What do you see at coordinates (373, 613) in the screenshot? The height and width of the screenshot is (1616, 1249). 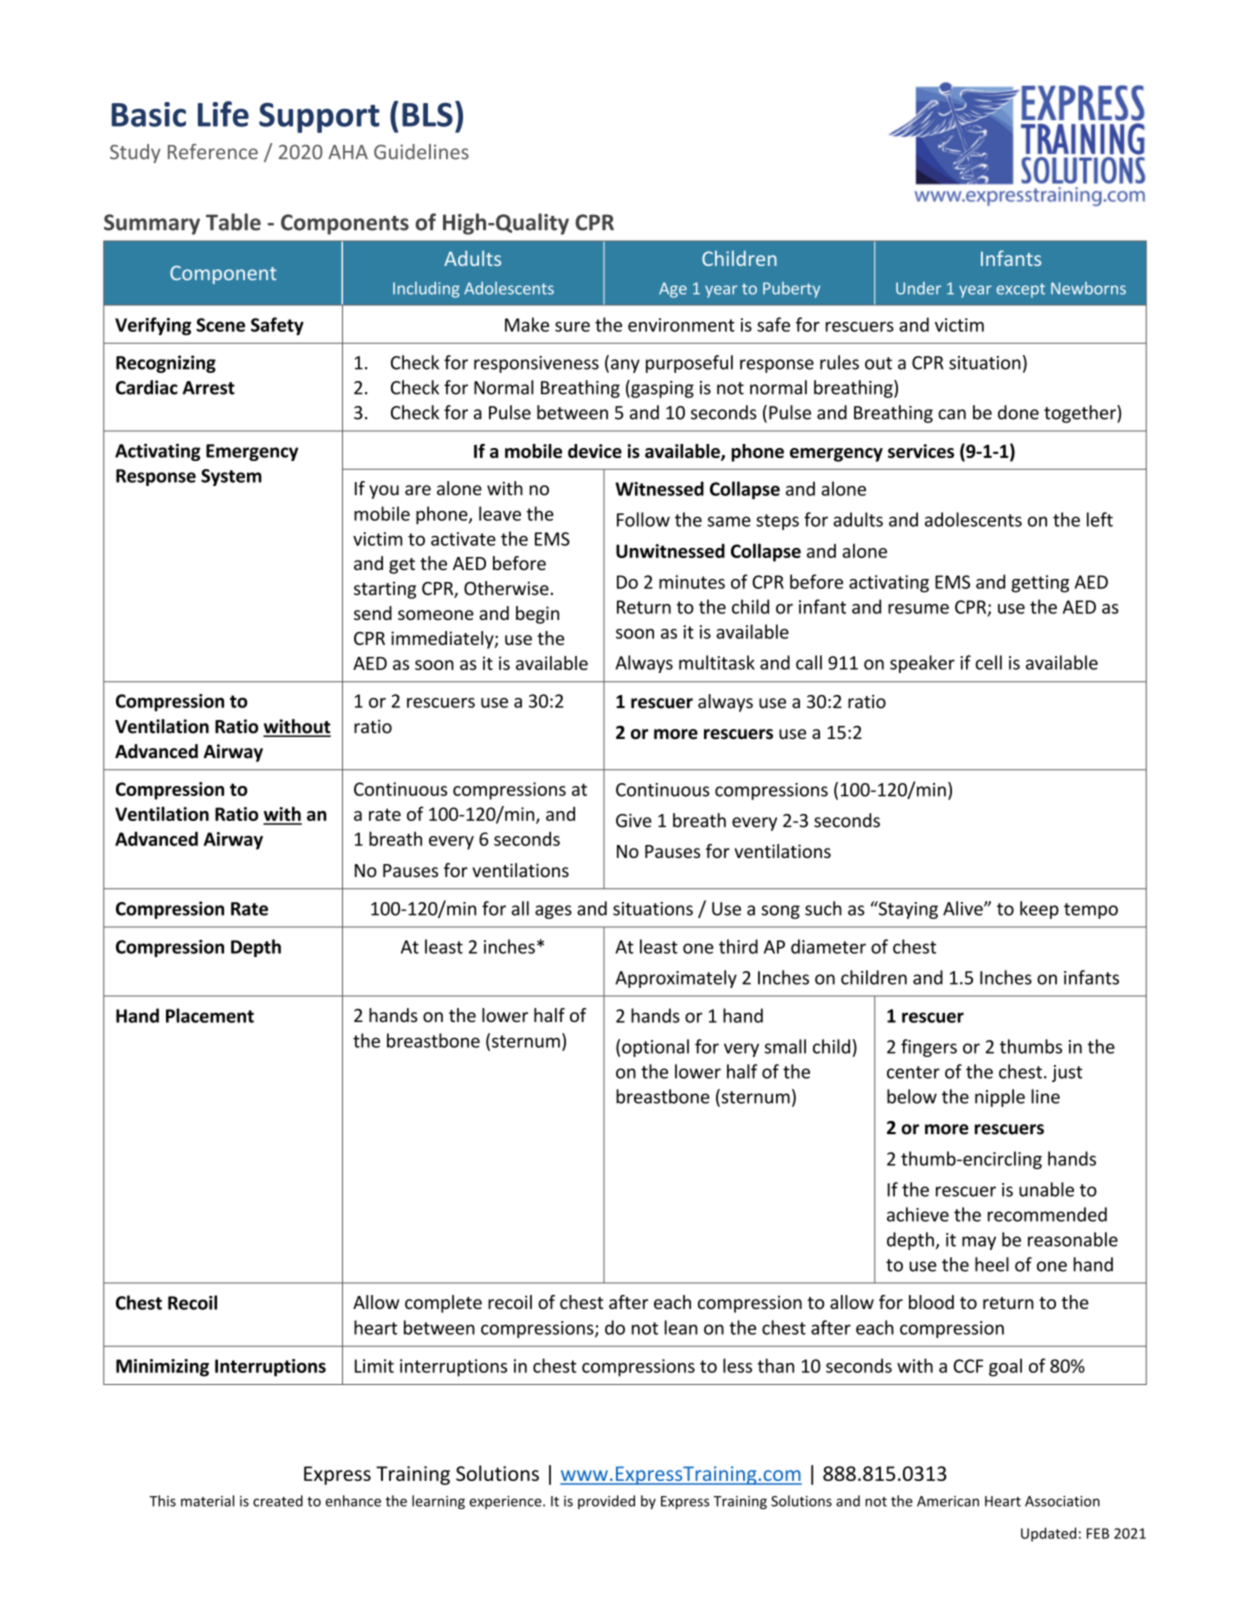 I see `send` at bounding box center [373, 613].
